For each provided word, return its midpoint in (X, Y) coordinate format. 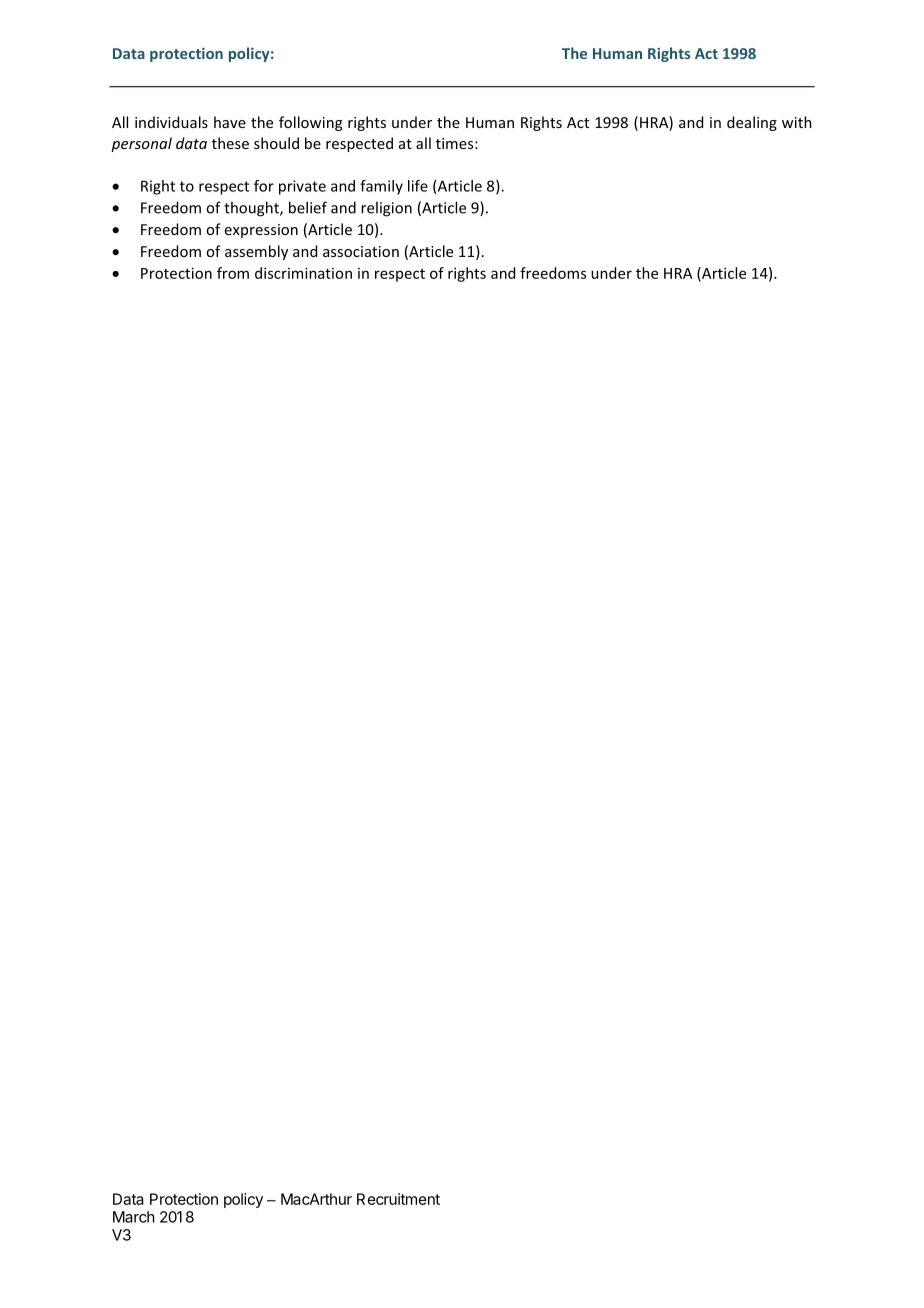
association (361, 251)
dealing (752, 123)
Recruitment (398, 1199)
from (233, 273)
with (797, 122)
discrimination (303, 273)
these (230, 143)
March (134, 1217)
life (418, 186)
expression (261, 231)
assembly (256, 252)
